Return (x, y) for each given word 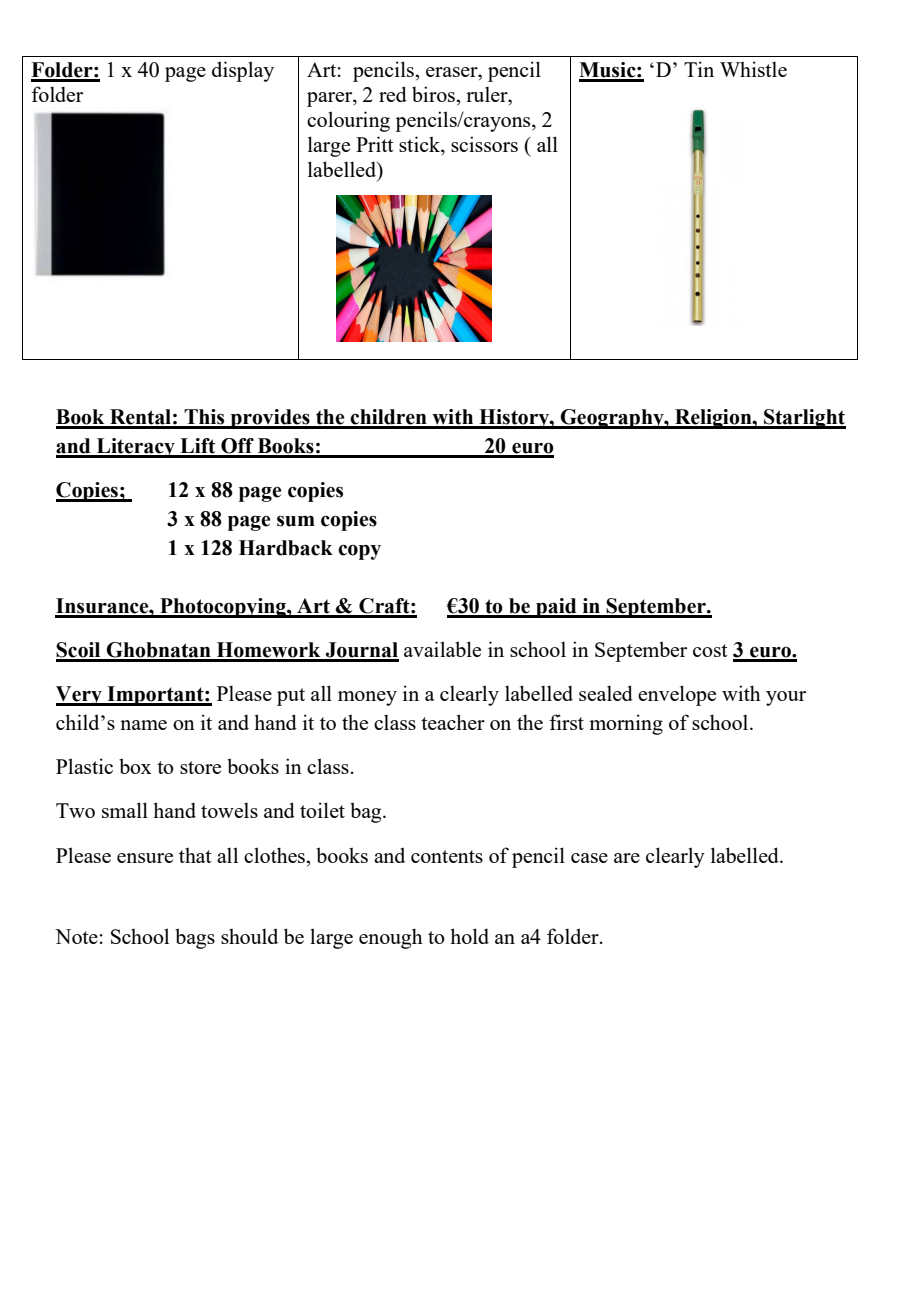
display (243, 71)
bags (195, 938)
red (393, 94)
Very (80, 696)
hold (469, 936)
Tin (699, 69)
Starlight (804, 419)
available (442, 649)
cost (710, 650)
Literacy (135, 448)
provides (270, 419)
